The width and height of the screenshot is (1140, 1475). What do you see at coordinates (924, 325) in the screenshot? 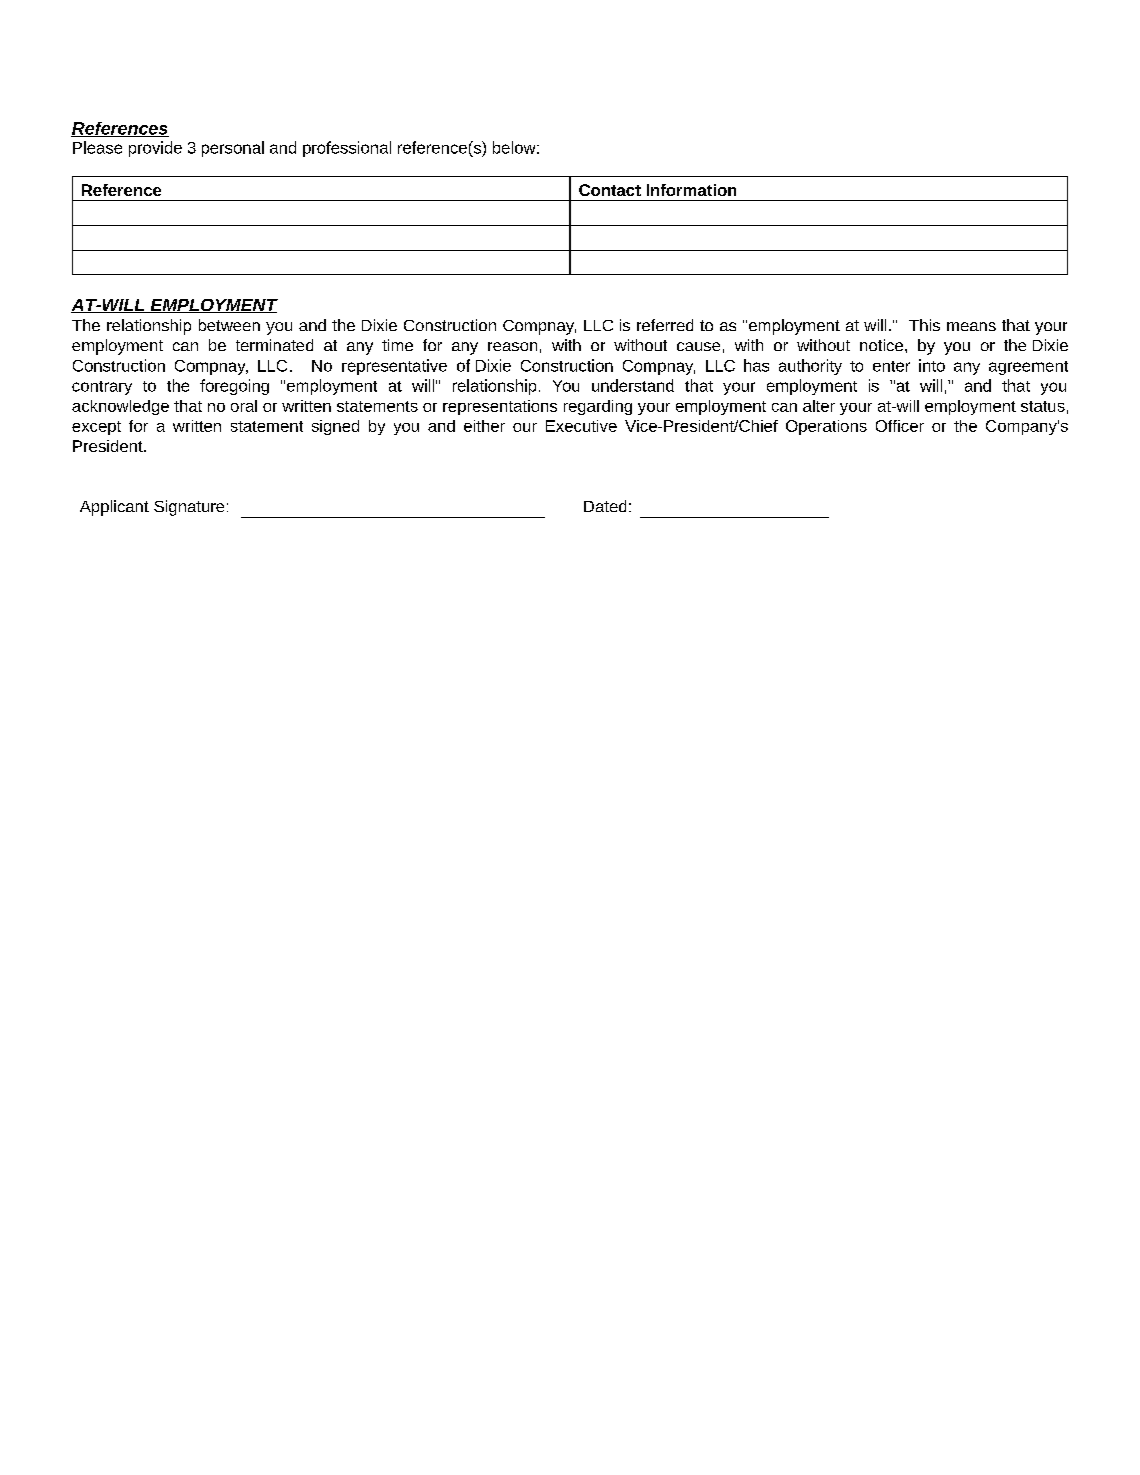
I see `This` at bounding box center [924, 325].
